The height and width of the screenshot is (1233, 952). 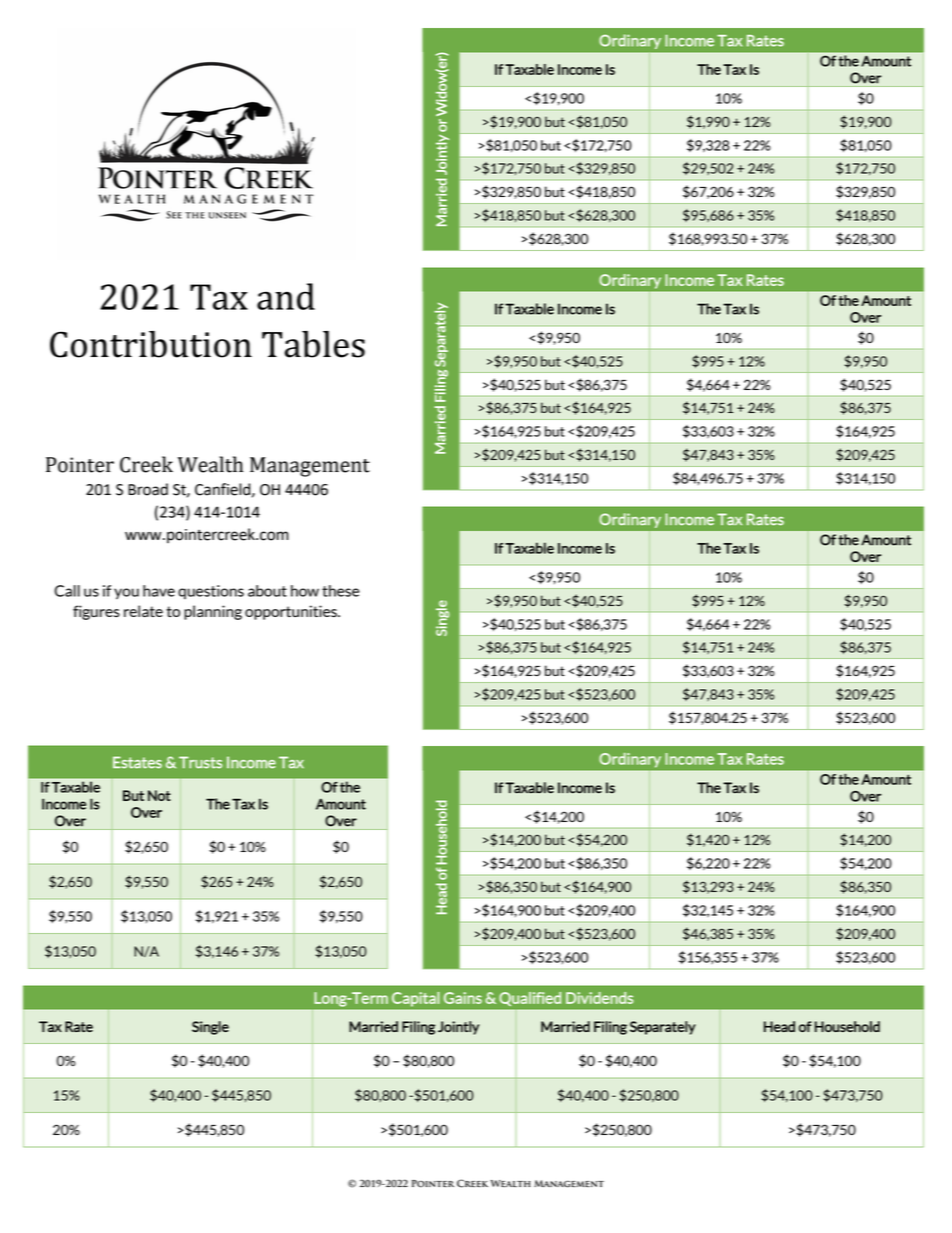 What do you see at coordinates (200, 762) in the screenshot?
I see `Trusts` at bounding box center [200, 762].
